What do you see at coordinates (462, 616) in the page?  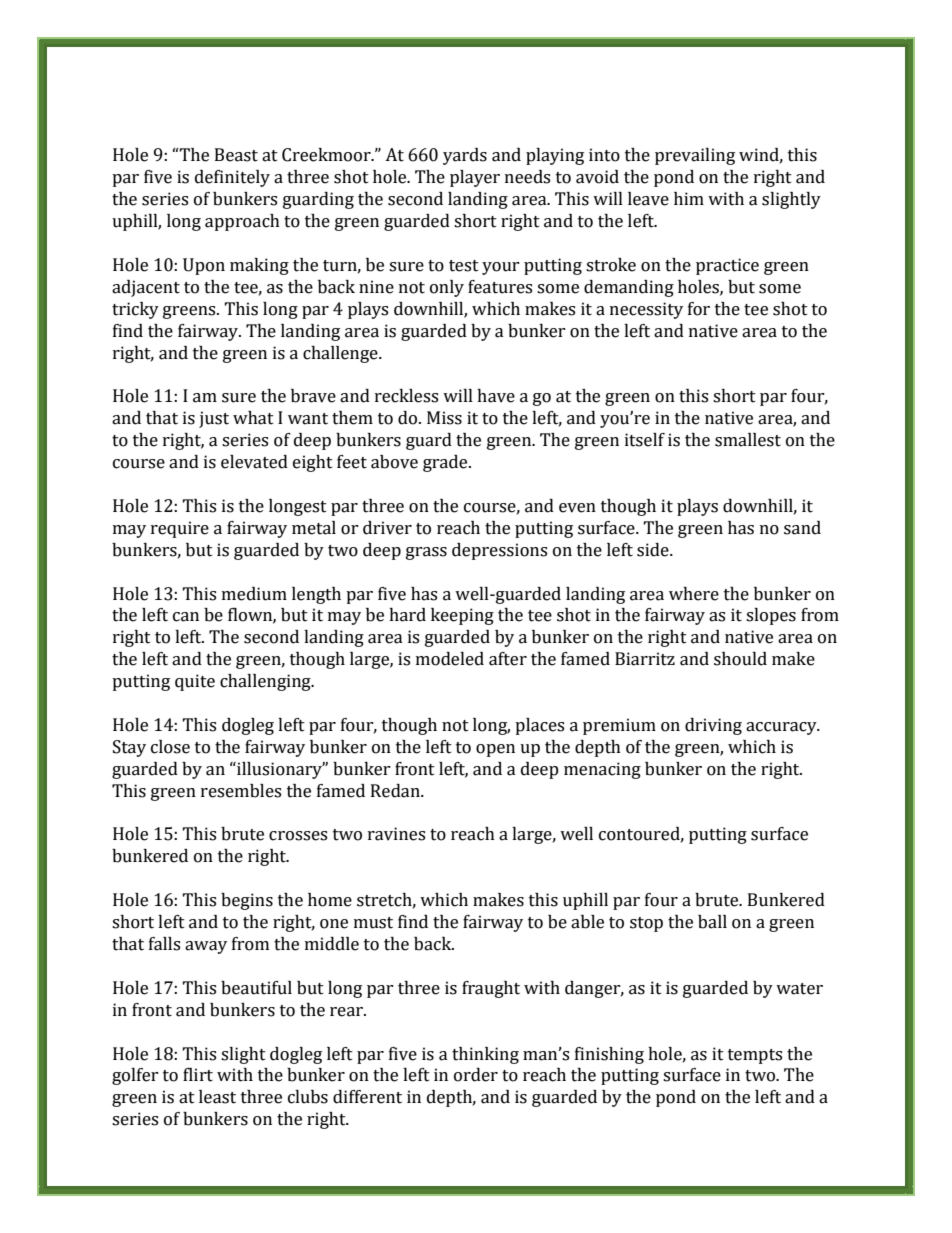 I see `keeping` at bounding box center [462, 616].
